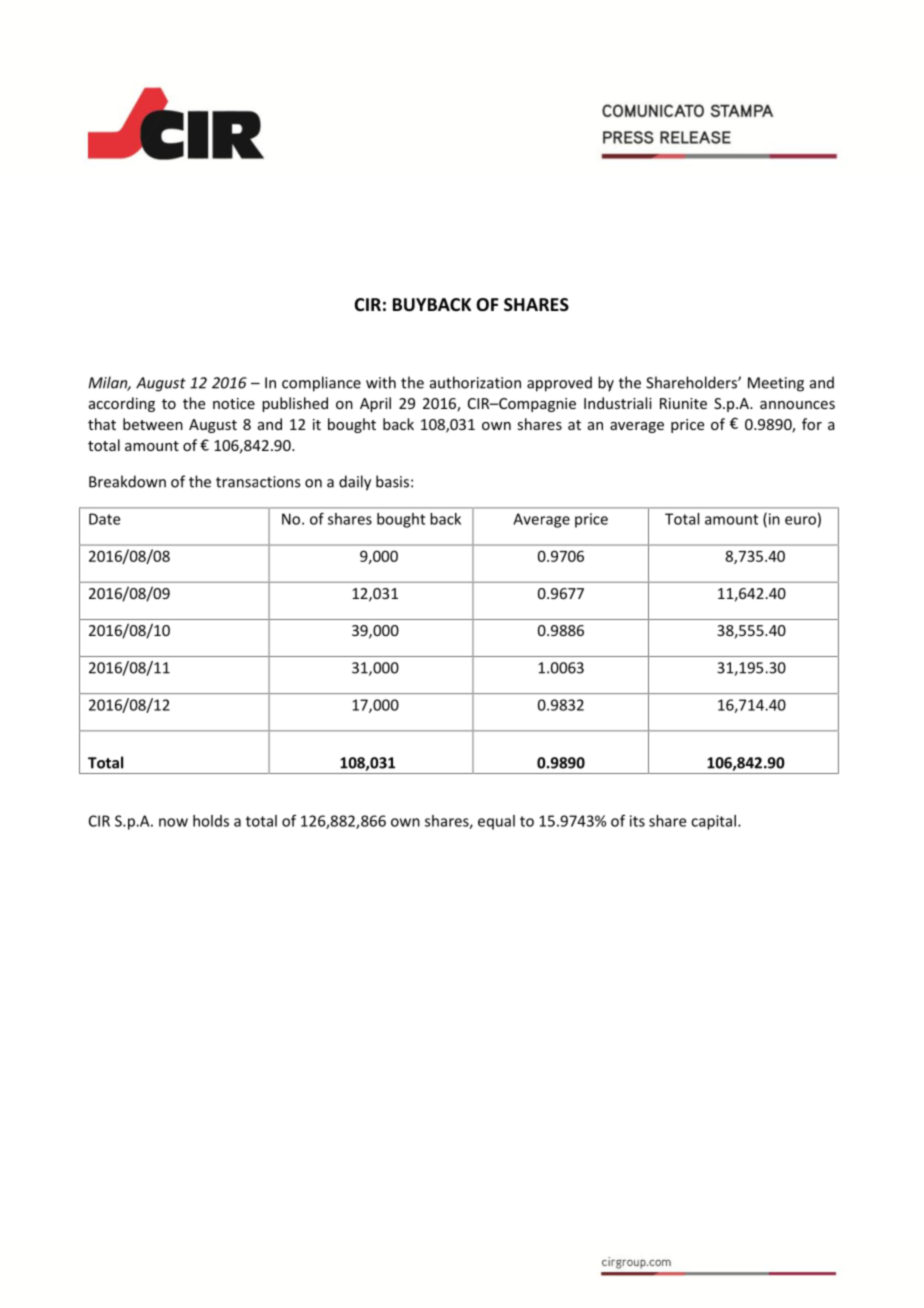 This document has width=924, height=1308. I want to click on basis, so click(392, 481).
